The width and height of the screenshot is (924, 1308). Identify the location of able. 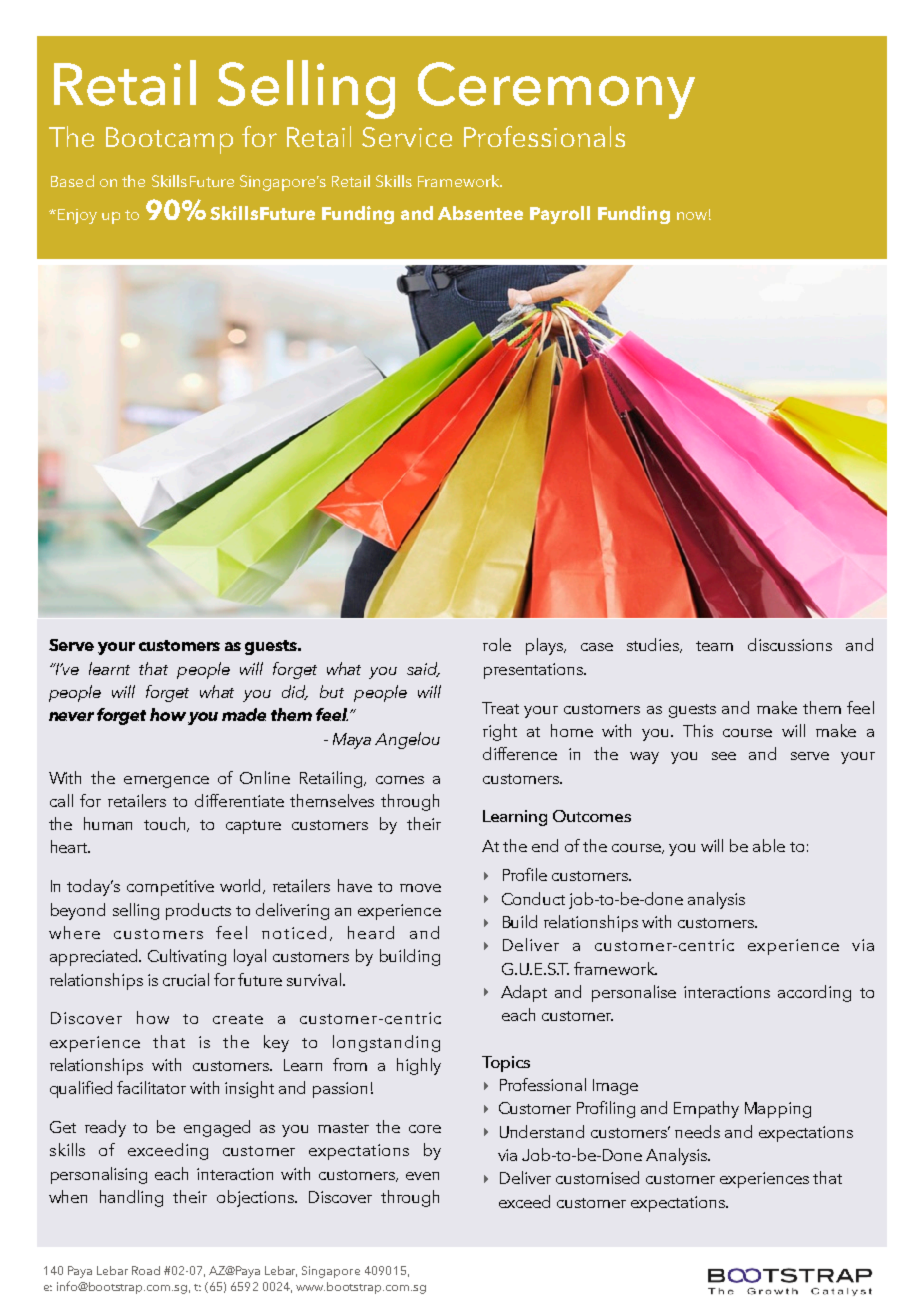
(769, 845).
